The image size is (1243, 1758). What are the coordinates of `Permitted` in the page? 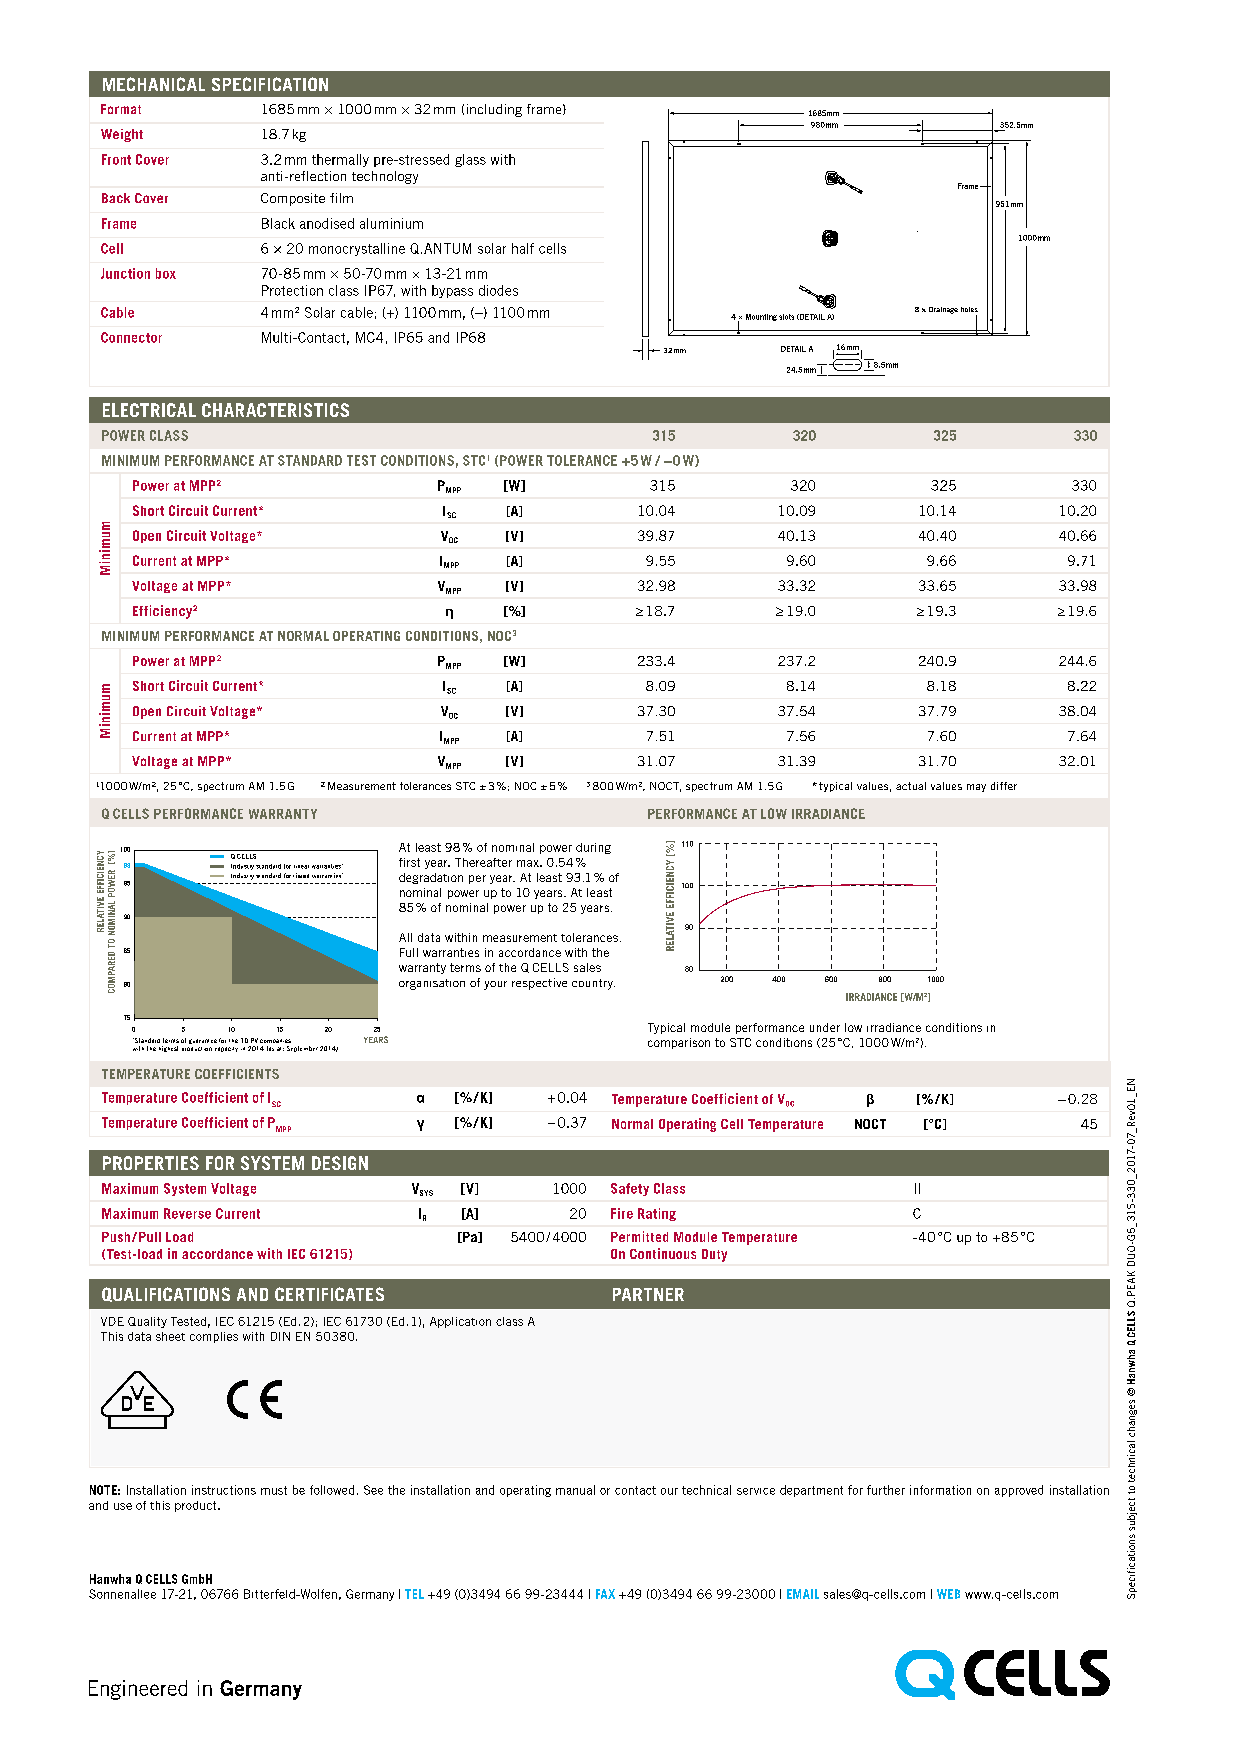 It's located at (639, 1236).
